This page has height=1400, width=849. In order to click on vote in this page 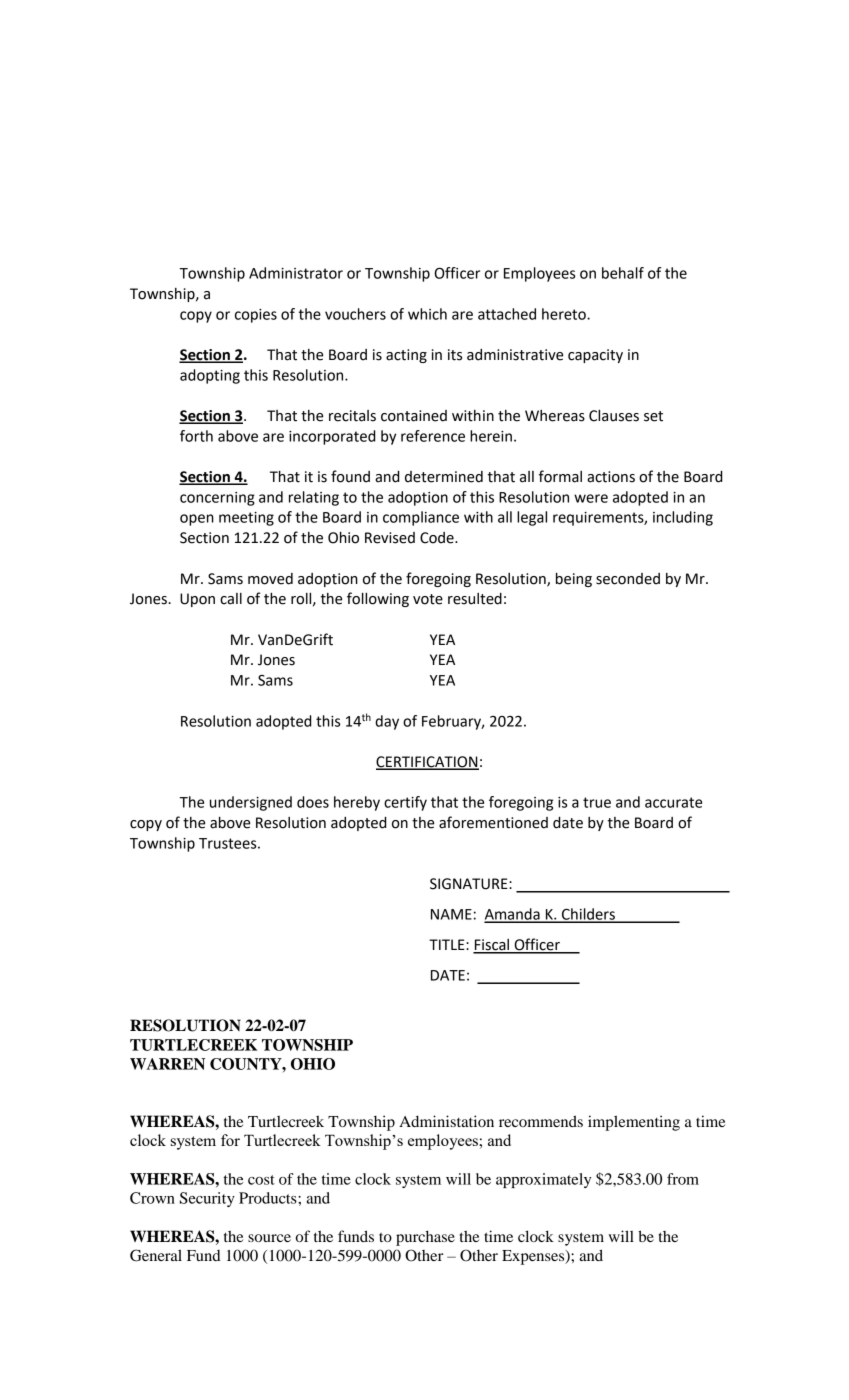, I will do `click(428, 599)`.
